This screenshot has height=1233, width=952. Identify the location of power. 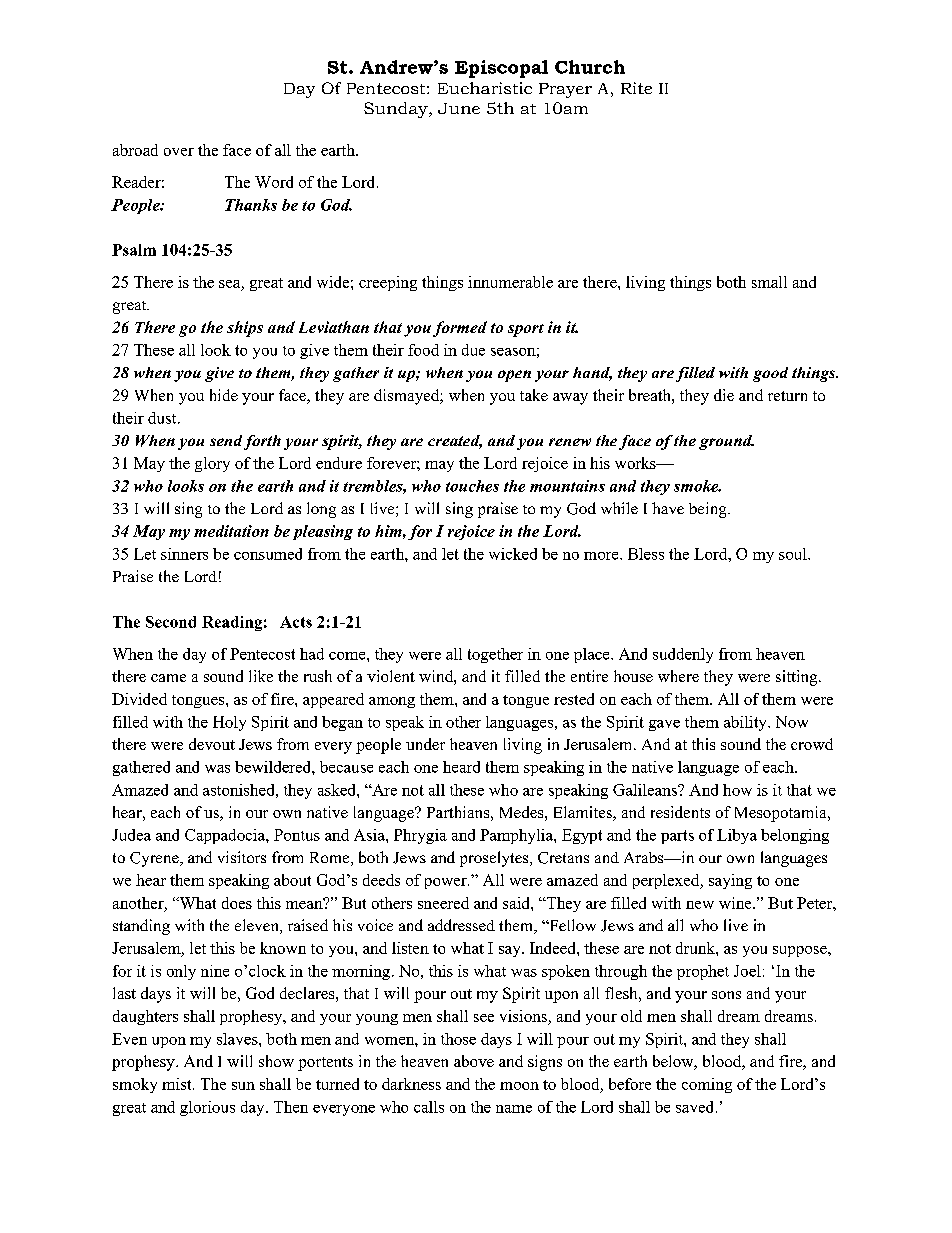
(447, 883).
